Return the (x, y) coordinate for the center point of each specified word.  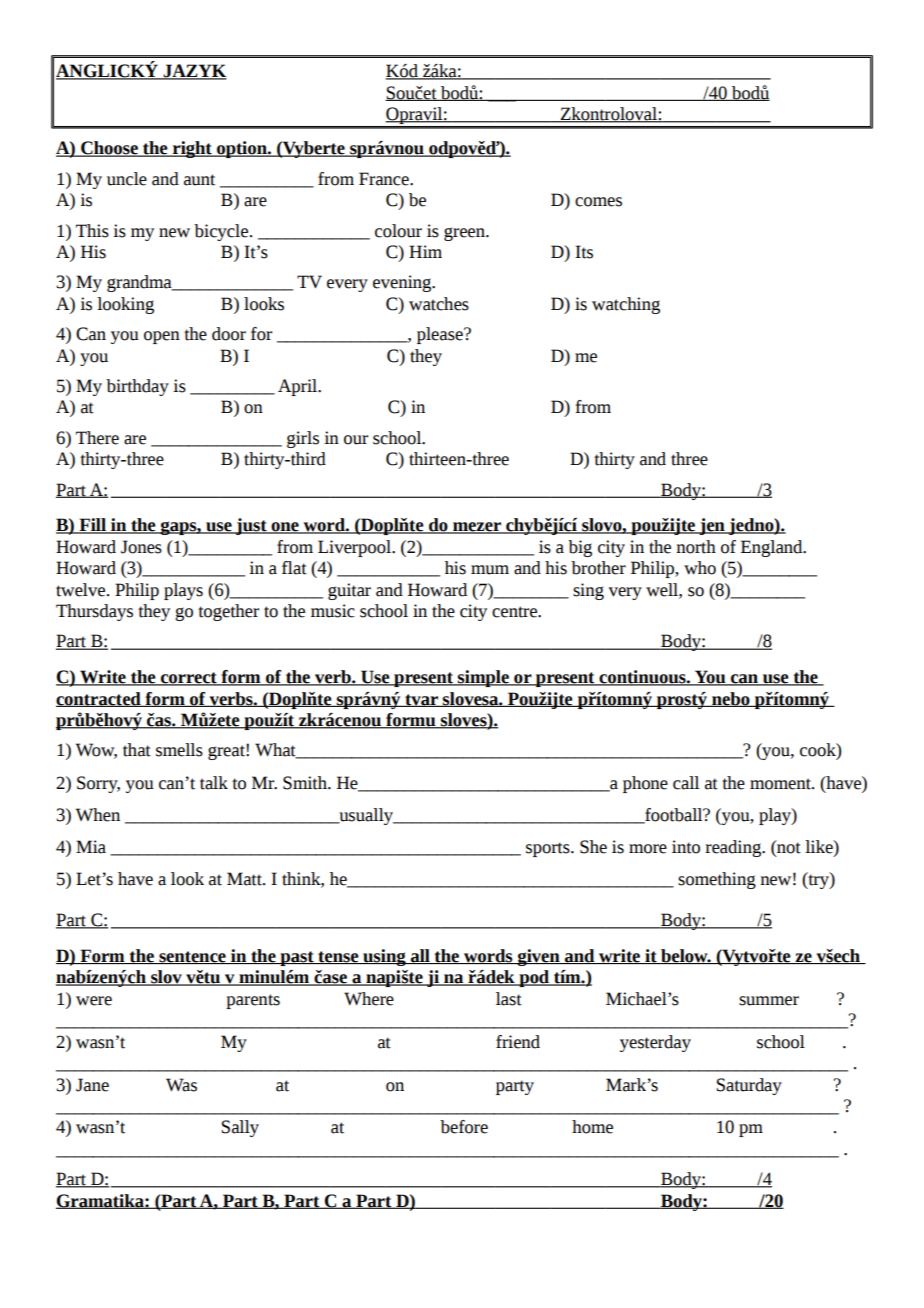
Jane (92, 1085)
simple (483, 678)
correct (189, 679)
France (385, 179)
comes (598, 202)
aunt (199, 180)
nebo (731, 699)
